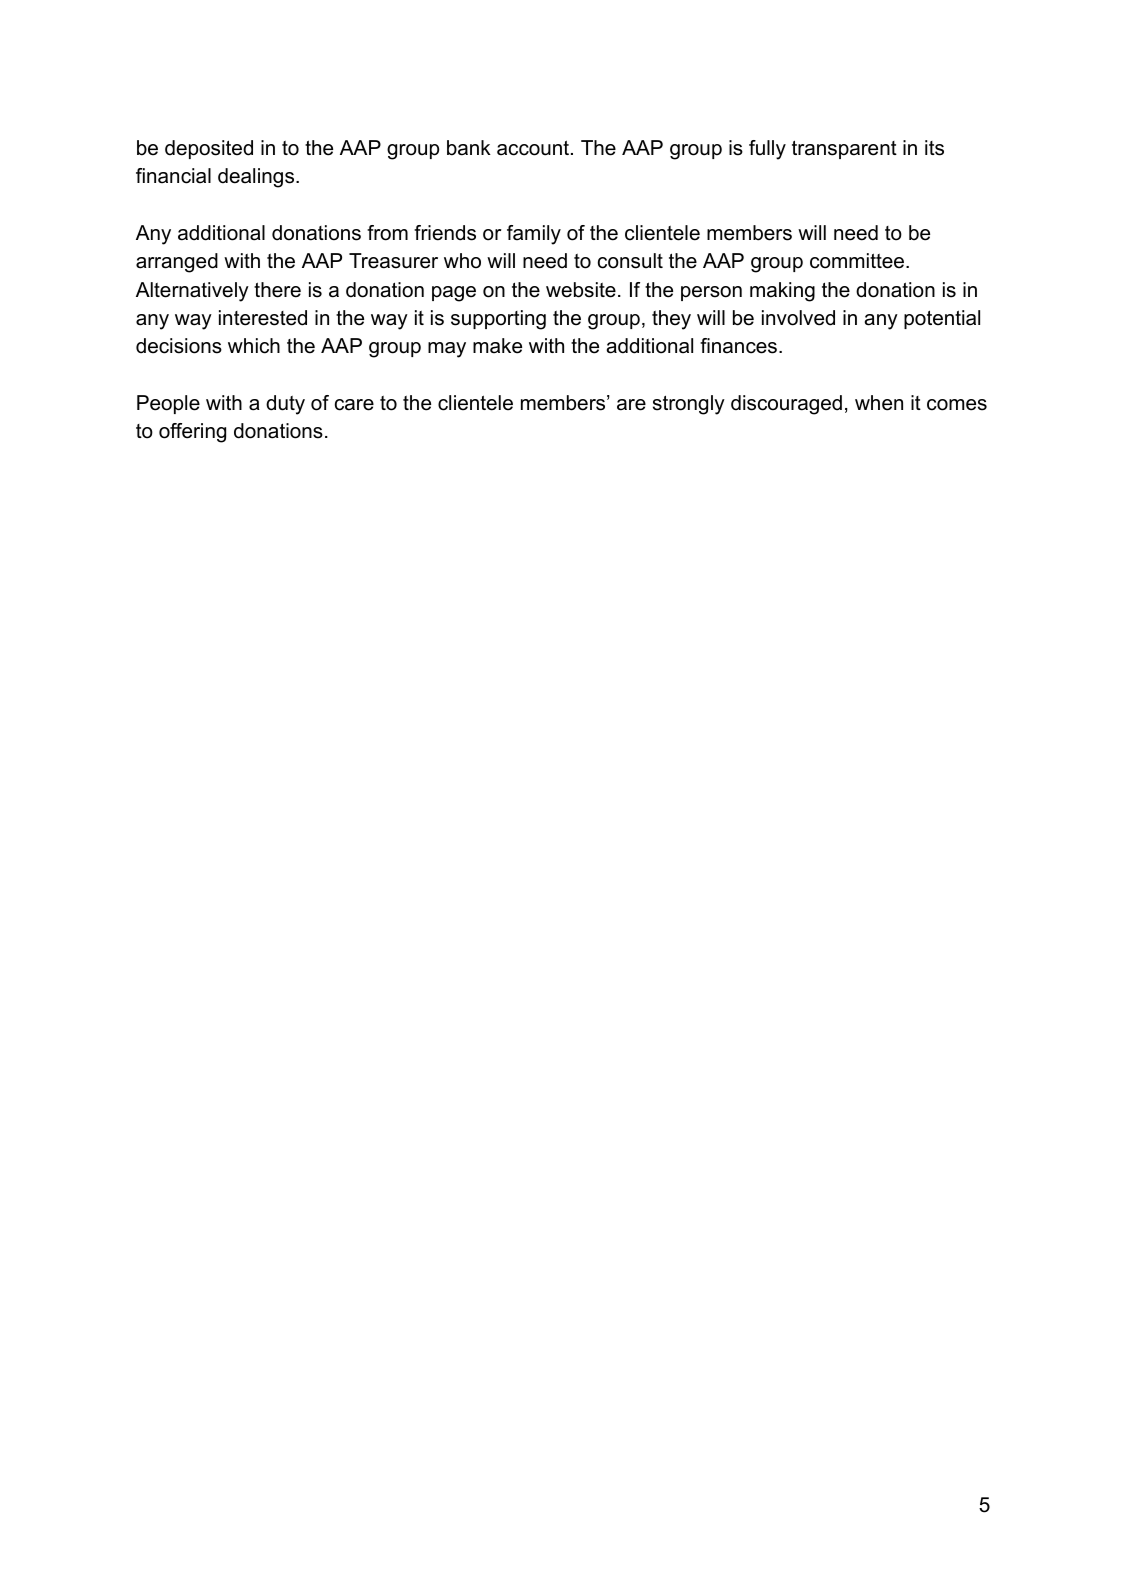  Describe the element at coordinates (177, 263) in the page. I see `arranged` at that location.
